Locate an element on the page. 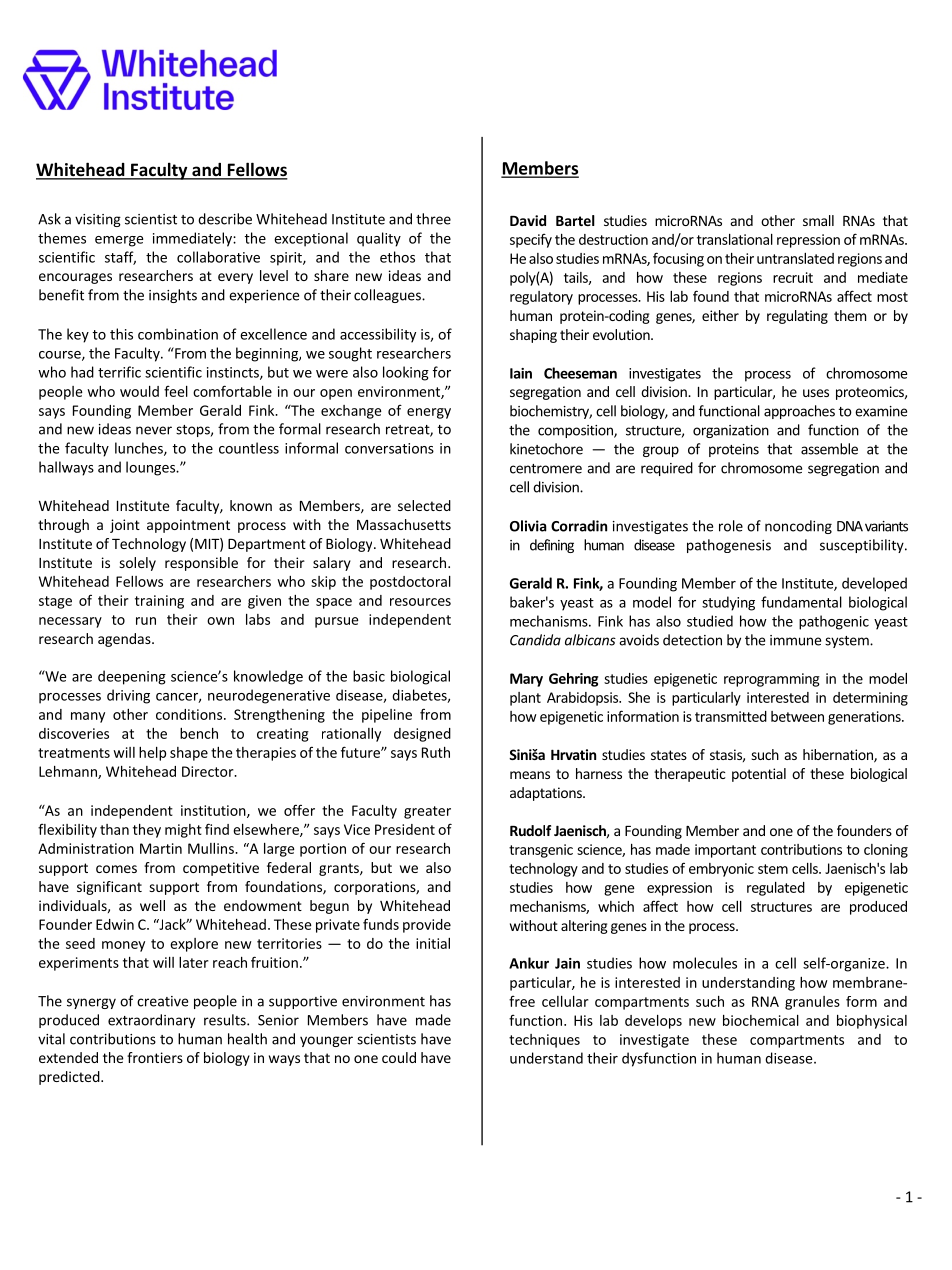 The width and height of the document is (952, 1270). repression is located at coordinates (808, 241).
